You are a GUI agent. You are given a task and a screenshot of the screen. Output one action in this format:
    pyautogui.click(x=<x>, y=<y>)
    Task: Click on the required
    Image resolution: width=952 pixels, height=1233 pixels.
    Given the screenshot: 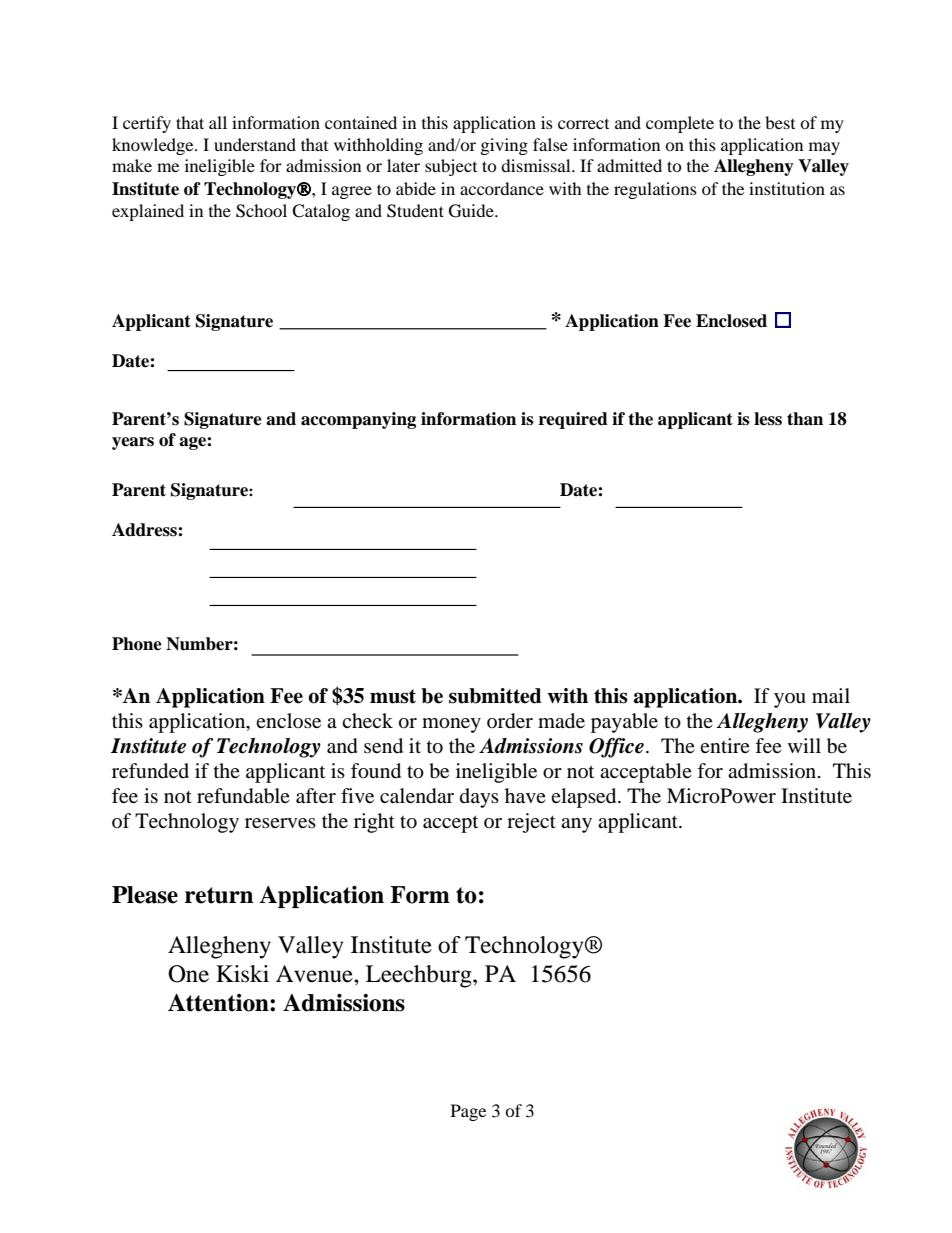 What is the action you would take?
    pyautogui.click(x=573, y=420)
